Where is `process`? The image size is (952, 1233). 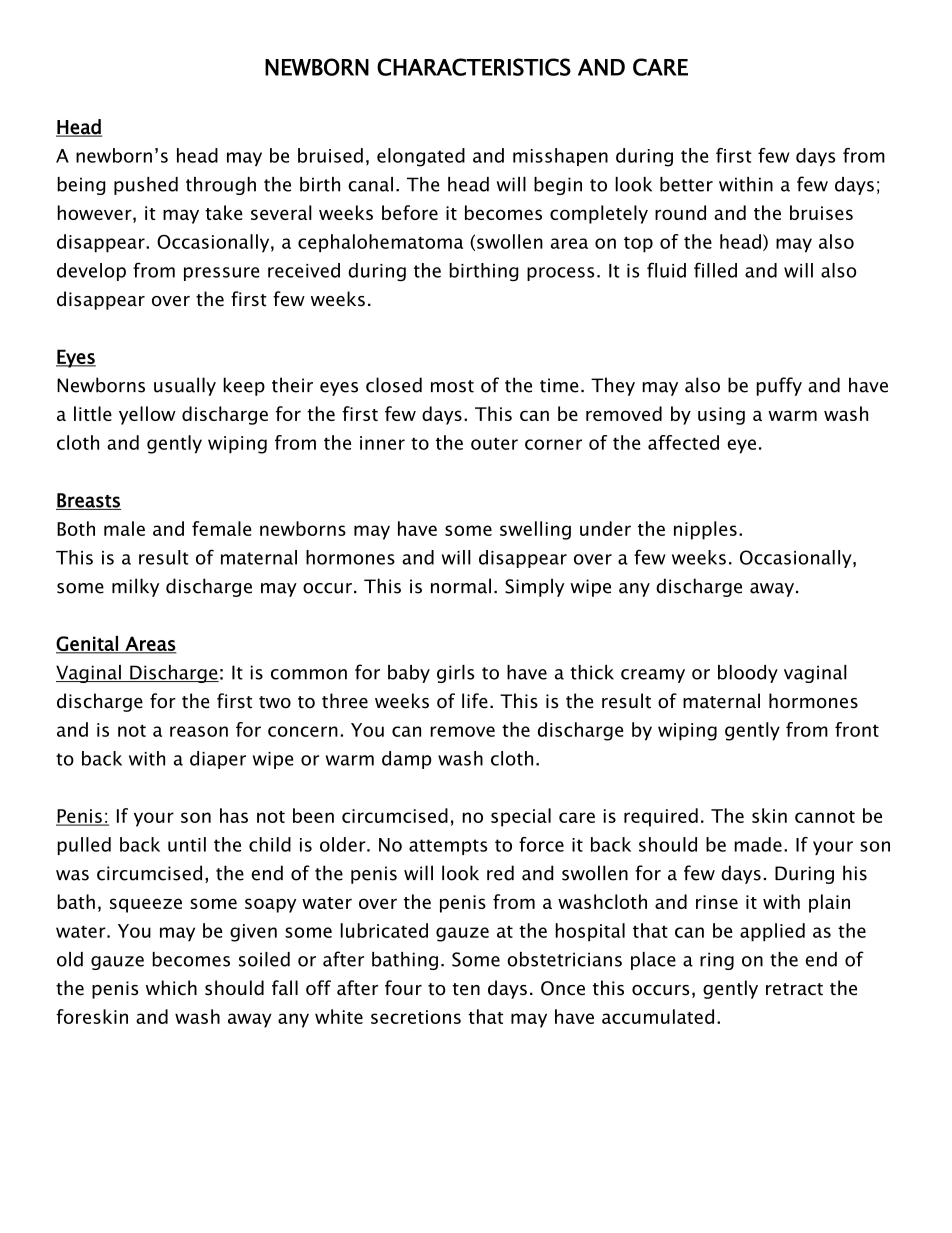
process is located at coordinates (560, 274).
